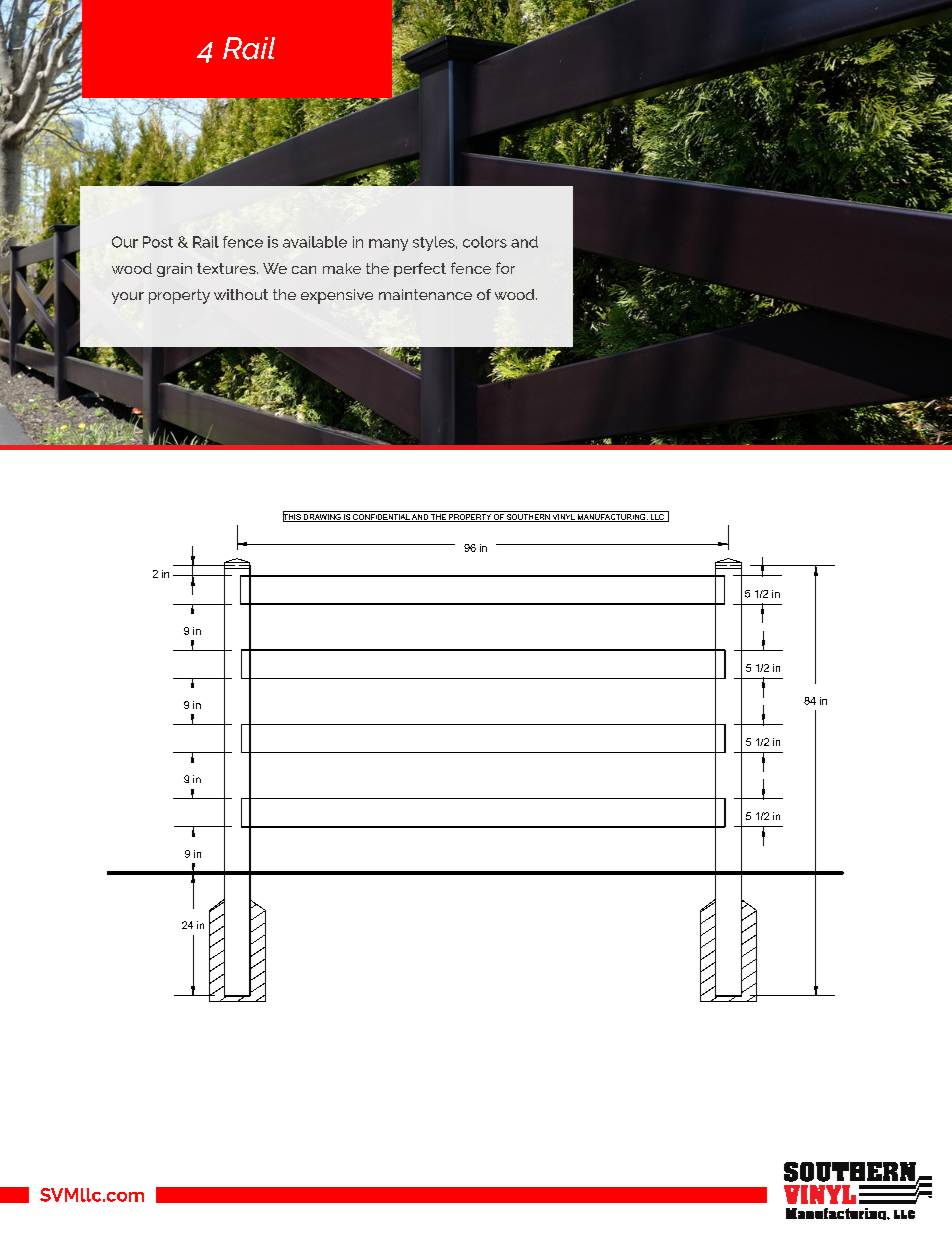  I want to click on without, so click(241, 294).
